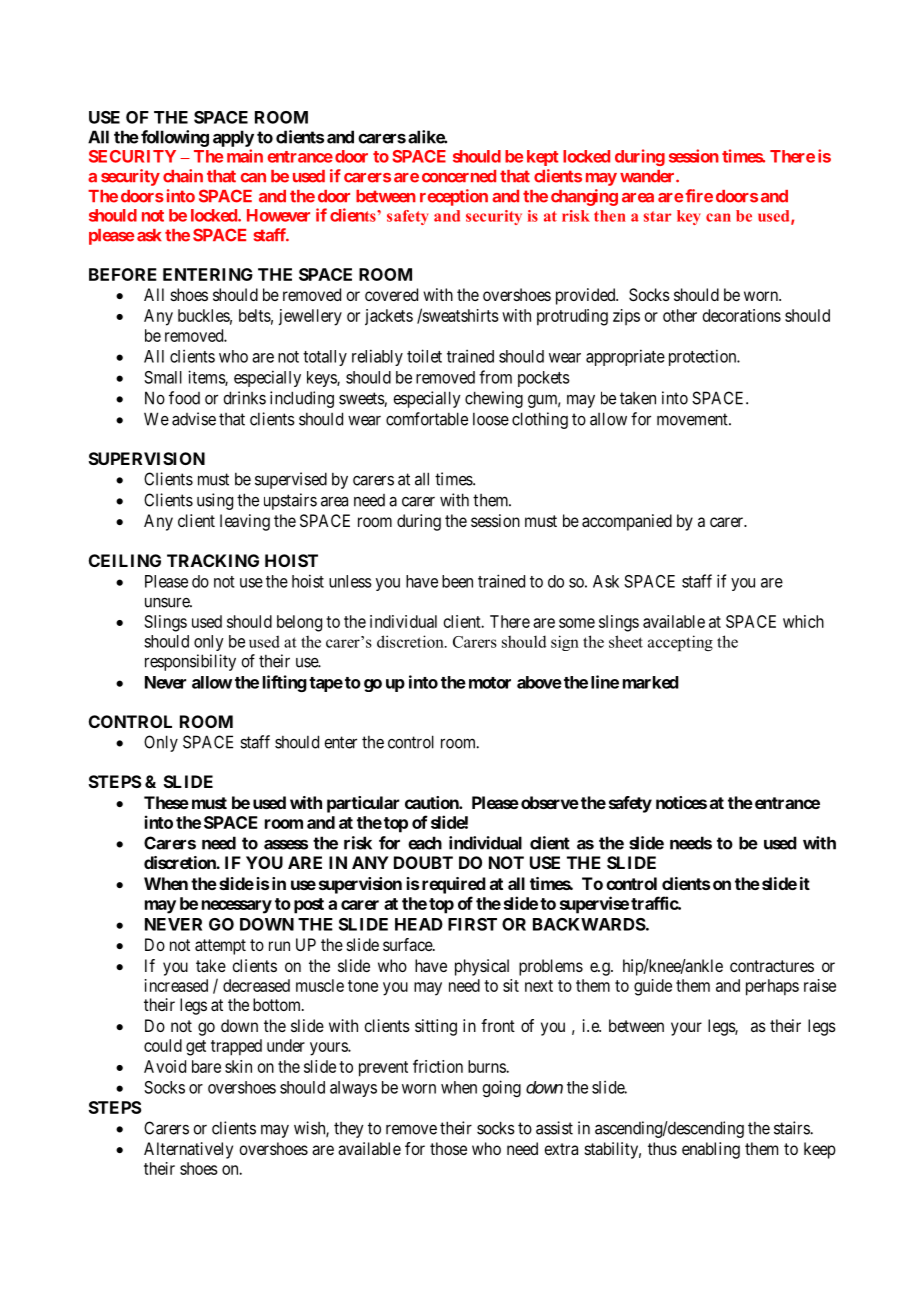  What do you see at coordinates (648, 176) in the image?
I see `wander` at bounding box center [648, 176].
